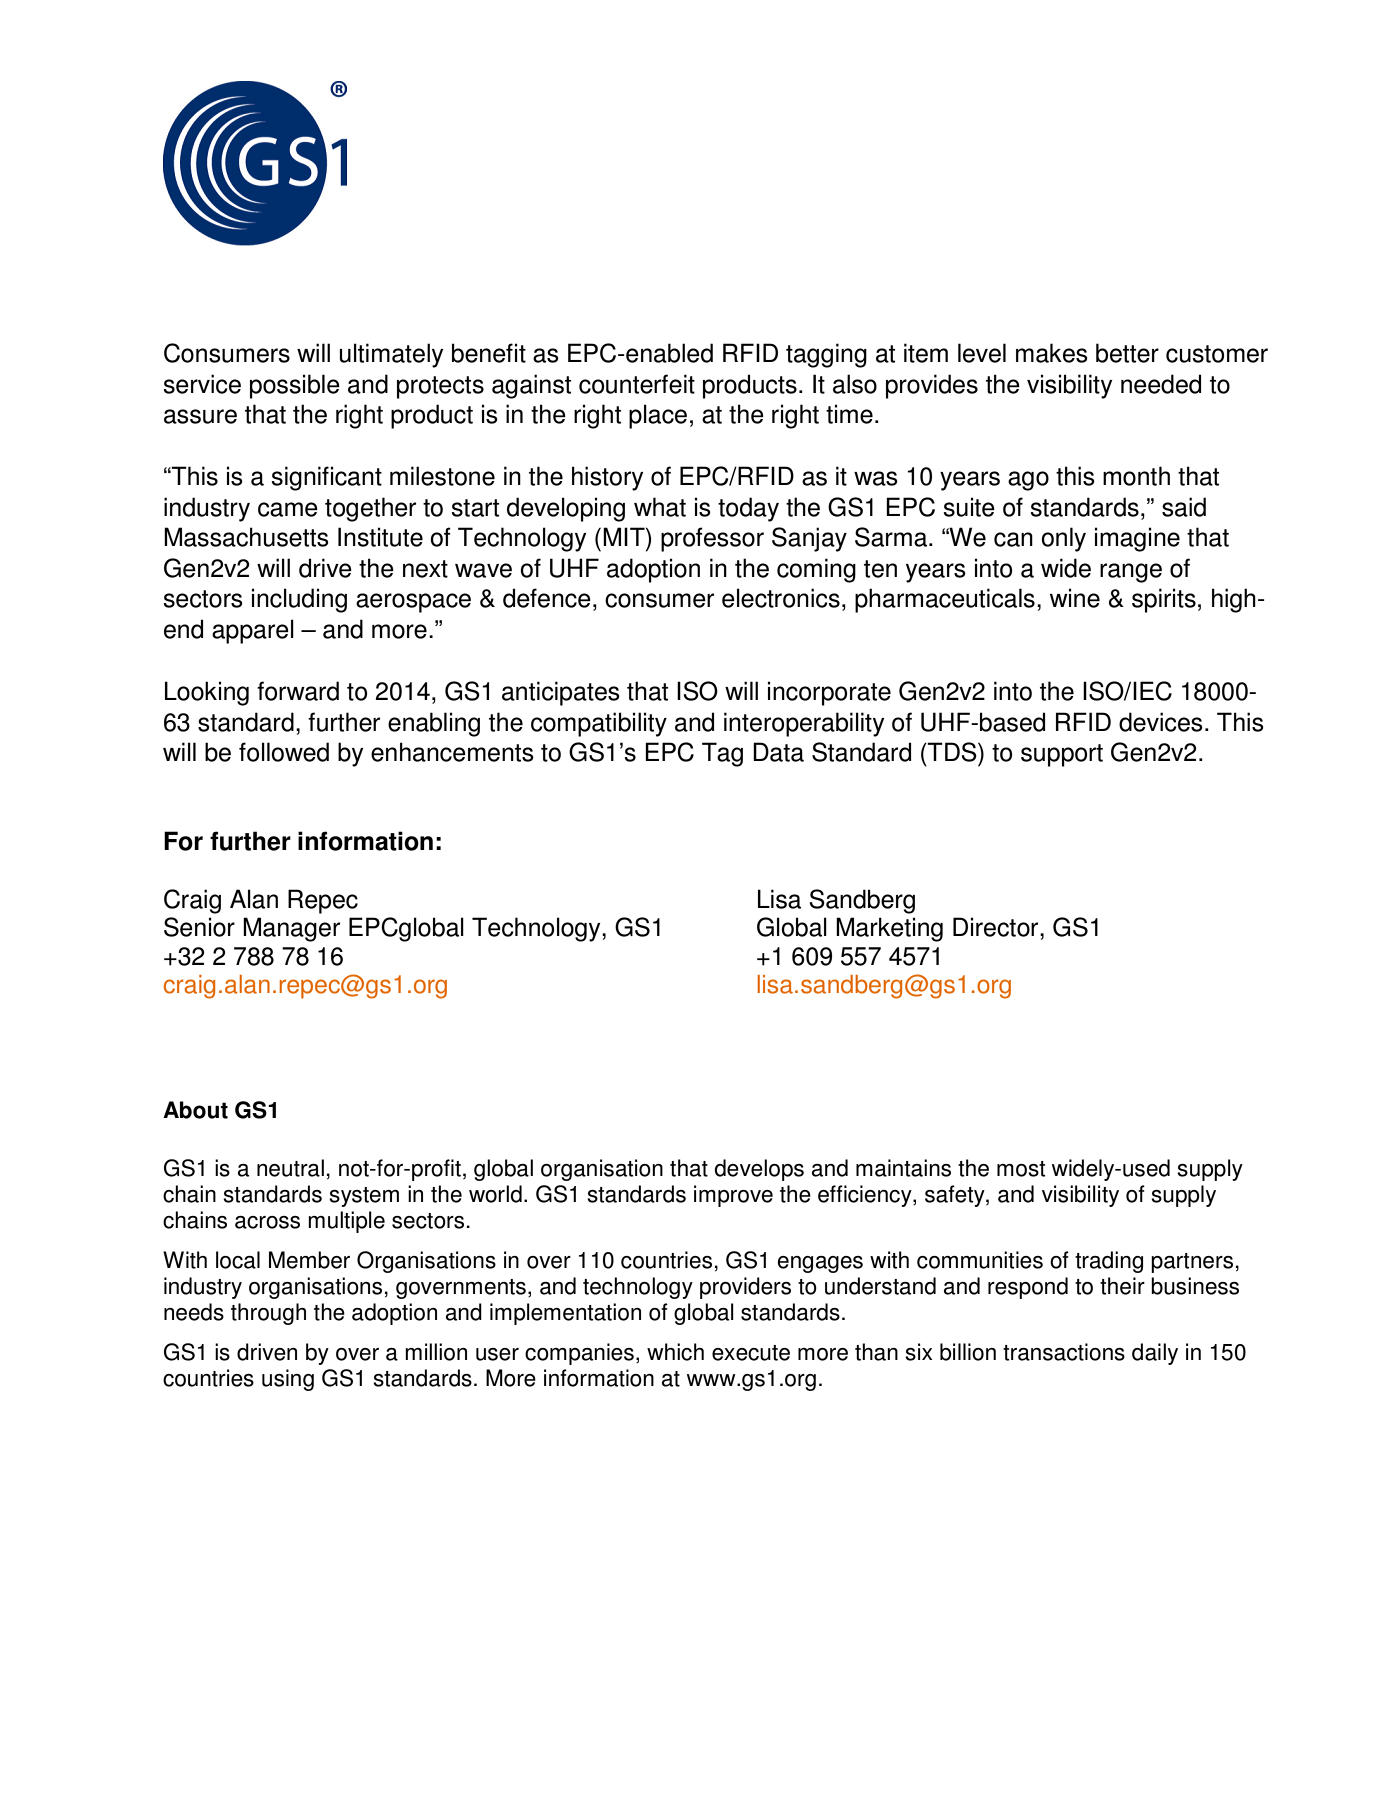 The image size is (1386, 1793). I want to click on counterfeit, so click(637, 384).
